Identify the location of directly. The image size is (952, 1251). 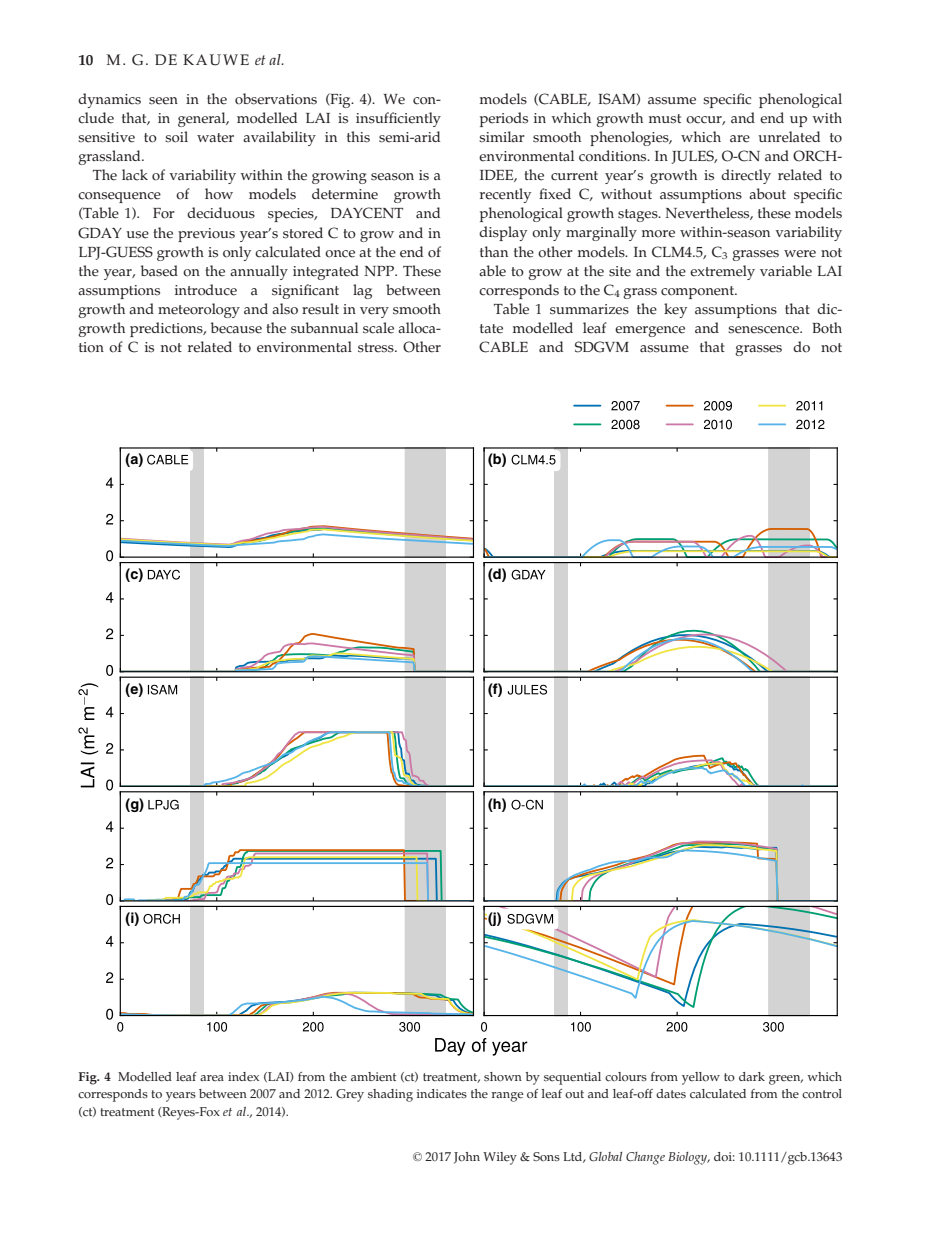
(746, 176).
